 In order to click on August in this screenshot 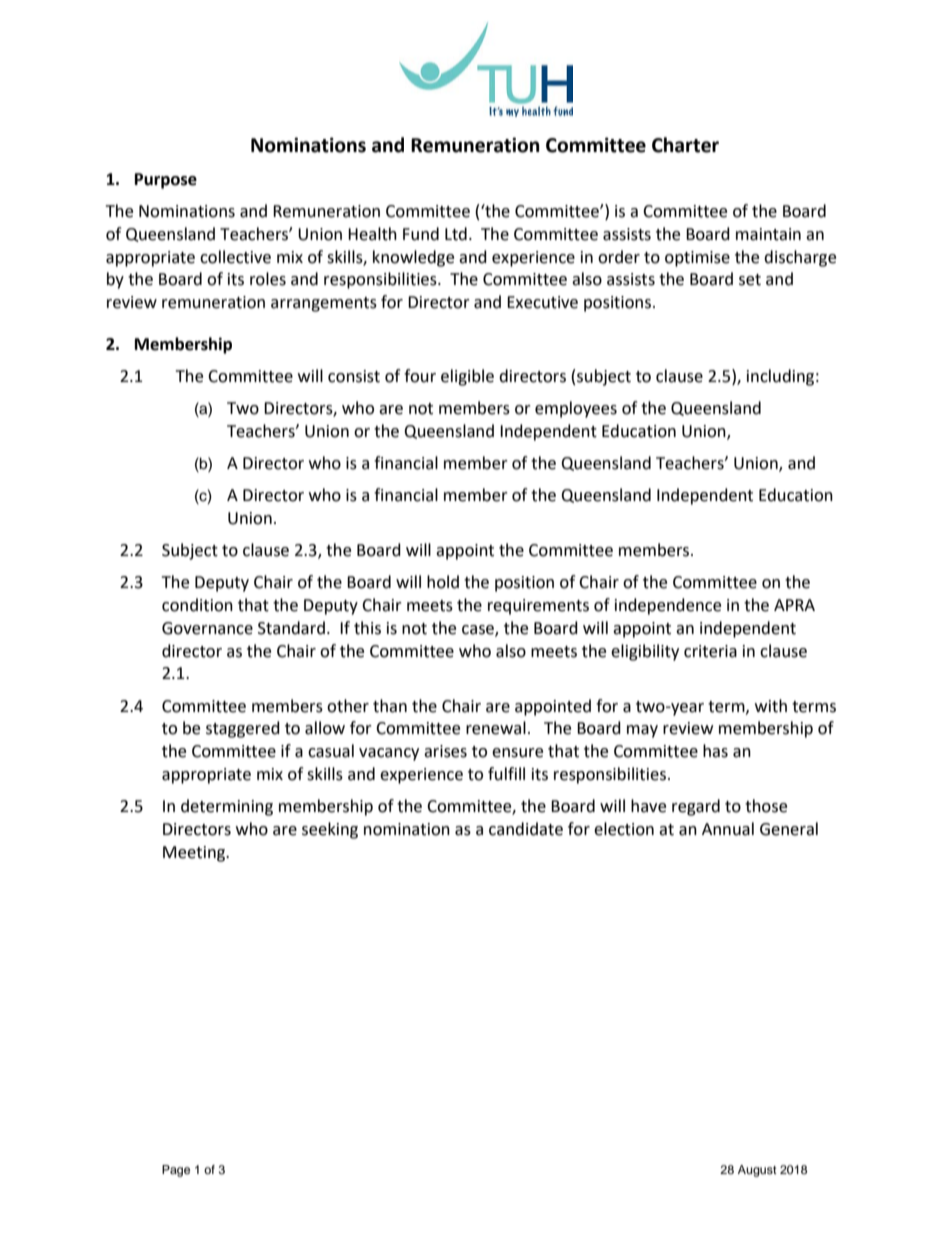, I will do `click(757, 1171)`.
